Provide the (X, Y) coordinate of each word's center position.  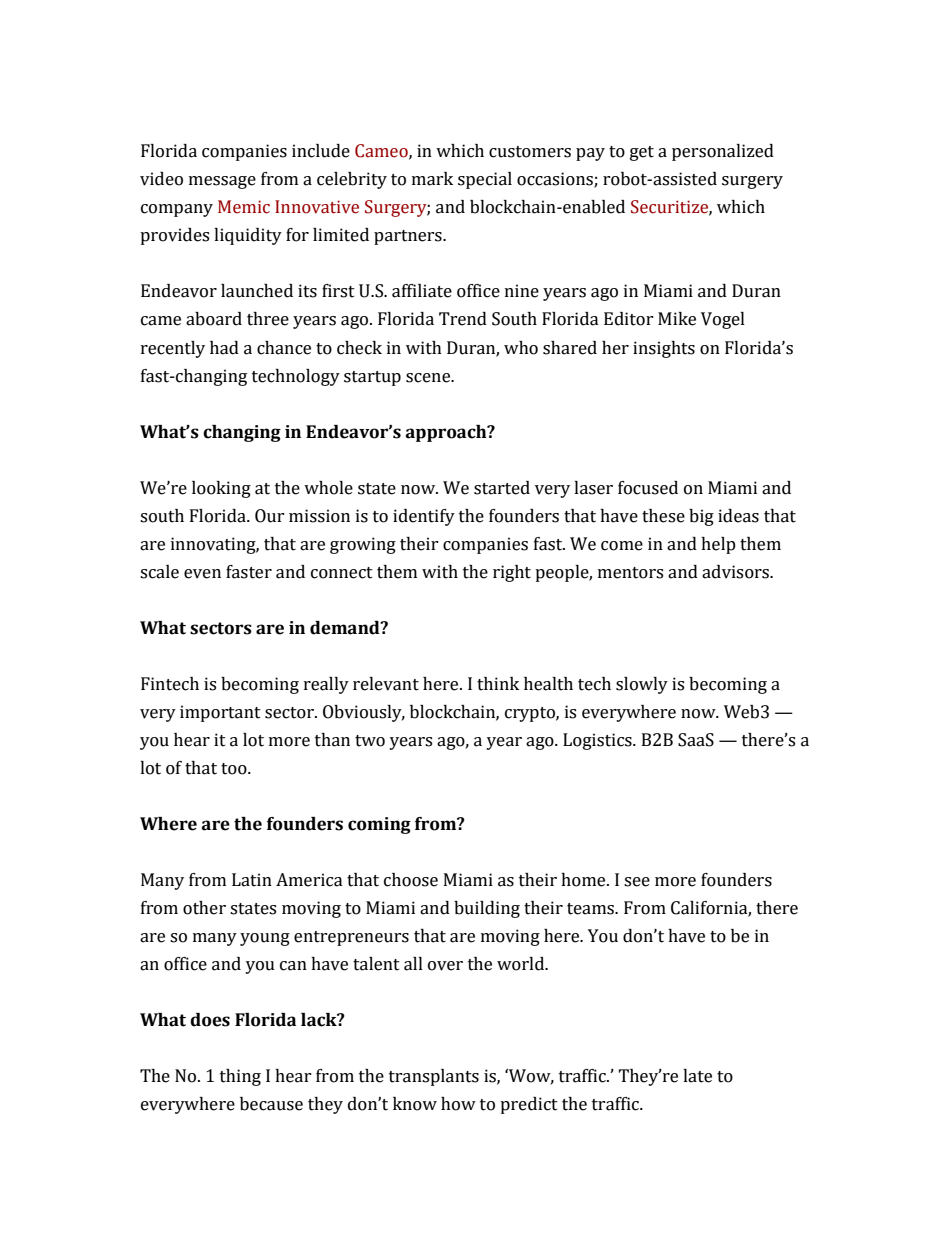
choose (411, 880)
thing (240, 1077)
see (637, 882)
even (202, 574)
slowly (642, 685)
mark (432, 179)
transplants (434, 1077)
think (498, 684)
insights (664, 349)
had (224, 348)
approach (447, 433)
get (642, 153)
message (222, 182)
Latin (252, 880)
